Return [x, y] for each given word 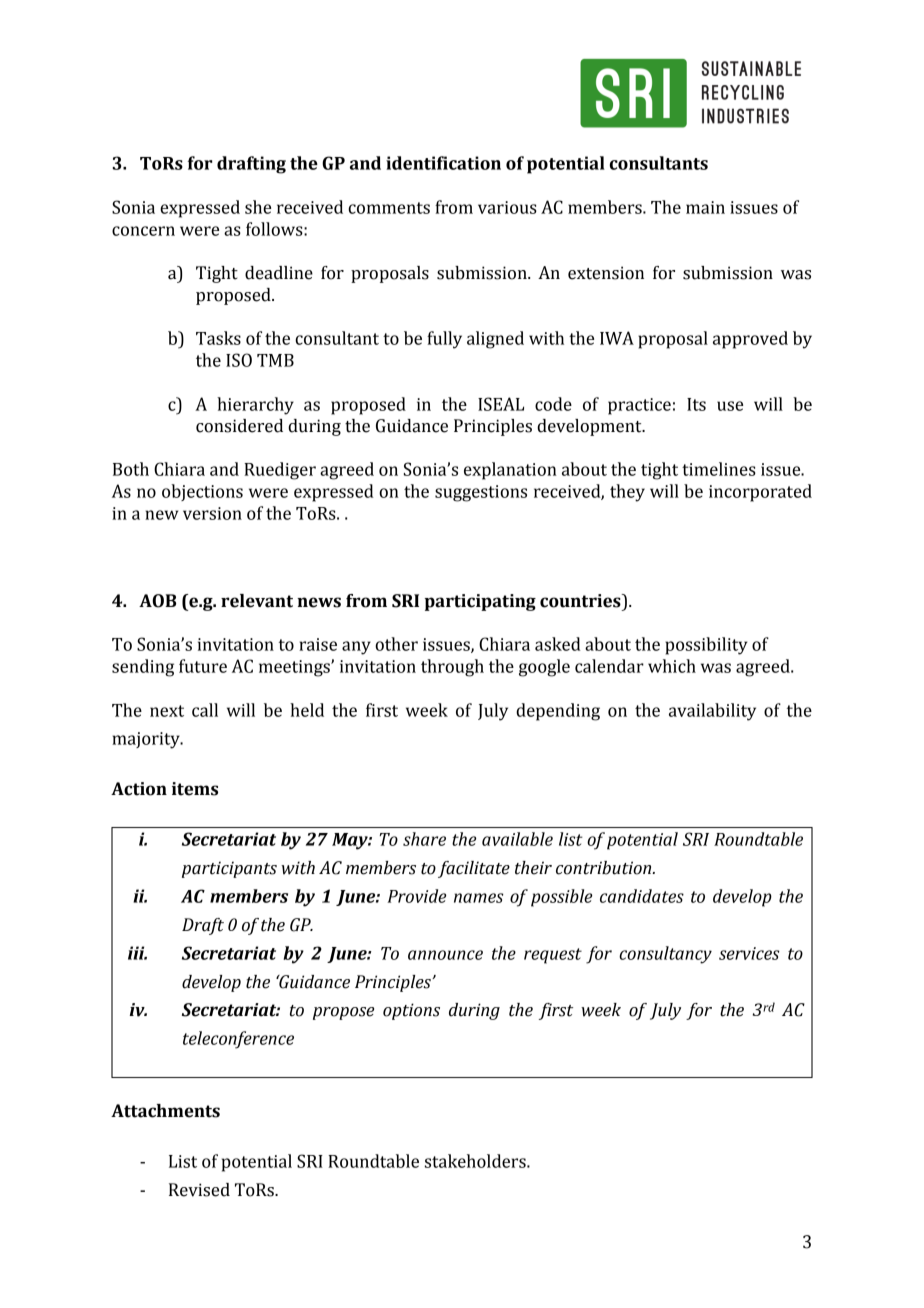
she [258, 207]
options [411, 1011]
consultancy [665, 955]
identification [443, 163]
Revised [199, 1190]
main [705, 207]
